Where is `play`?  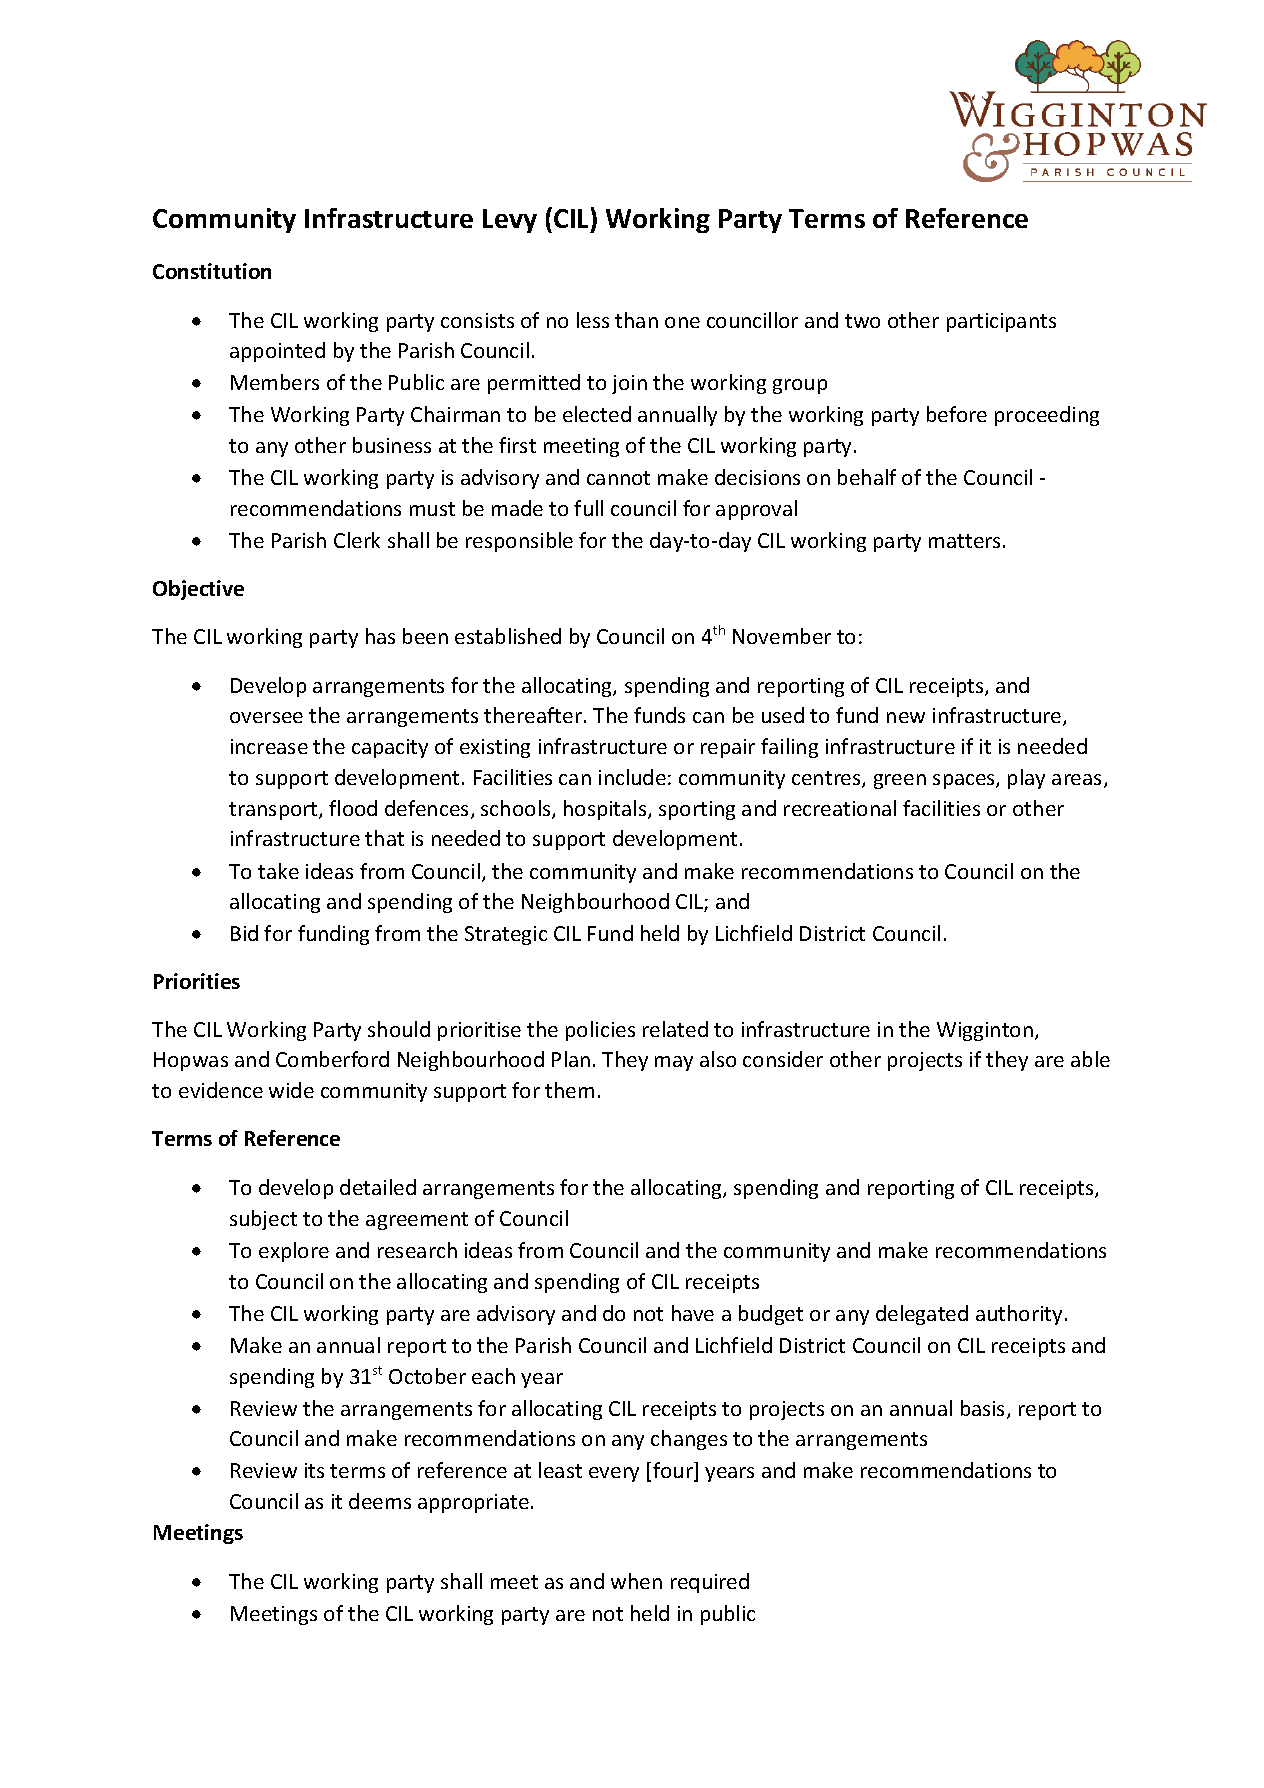 play is located at coordinates (1026, 779).
